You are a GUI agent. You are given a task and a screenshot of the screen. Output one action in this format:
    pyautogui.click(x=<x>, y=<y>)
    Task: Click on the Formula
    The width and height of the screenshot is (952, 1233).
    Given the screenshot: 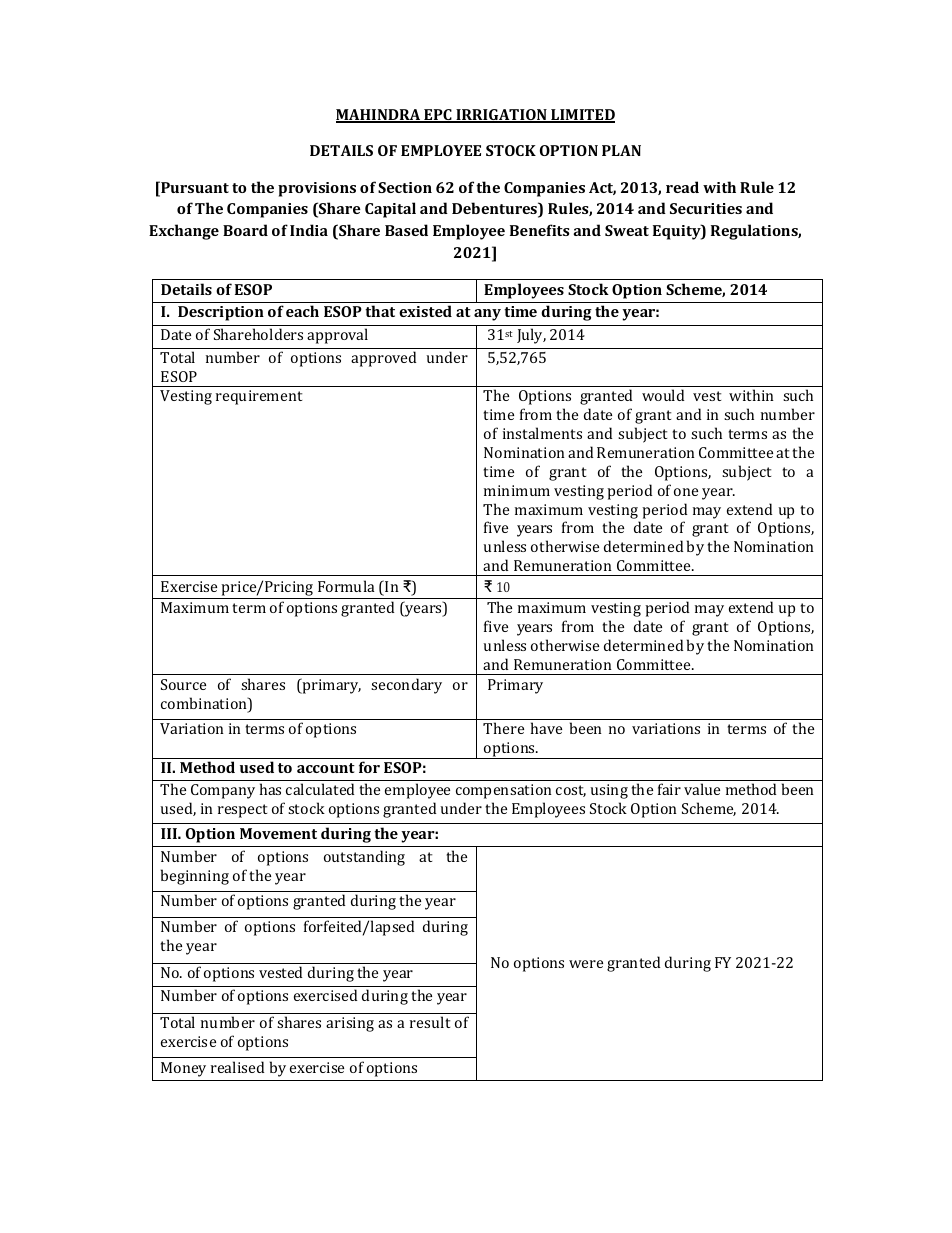 What is the action you would take?
    pyautogui.click(x=346, y=586)
